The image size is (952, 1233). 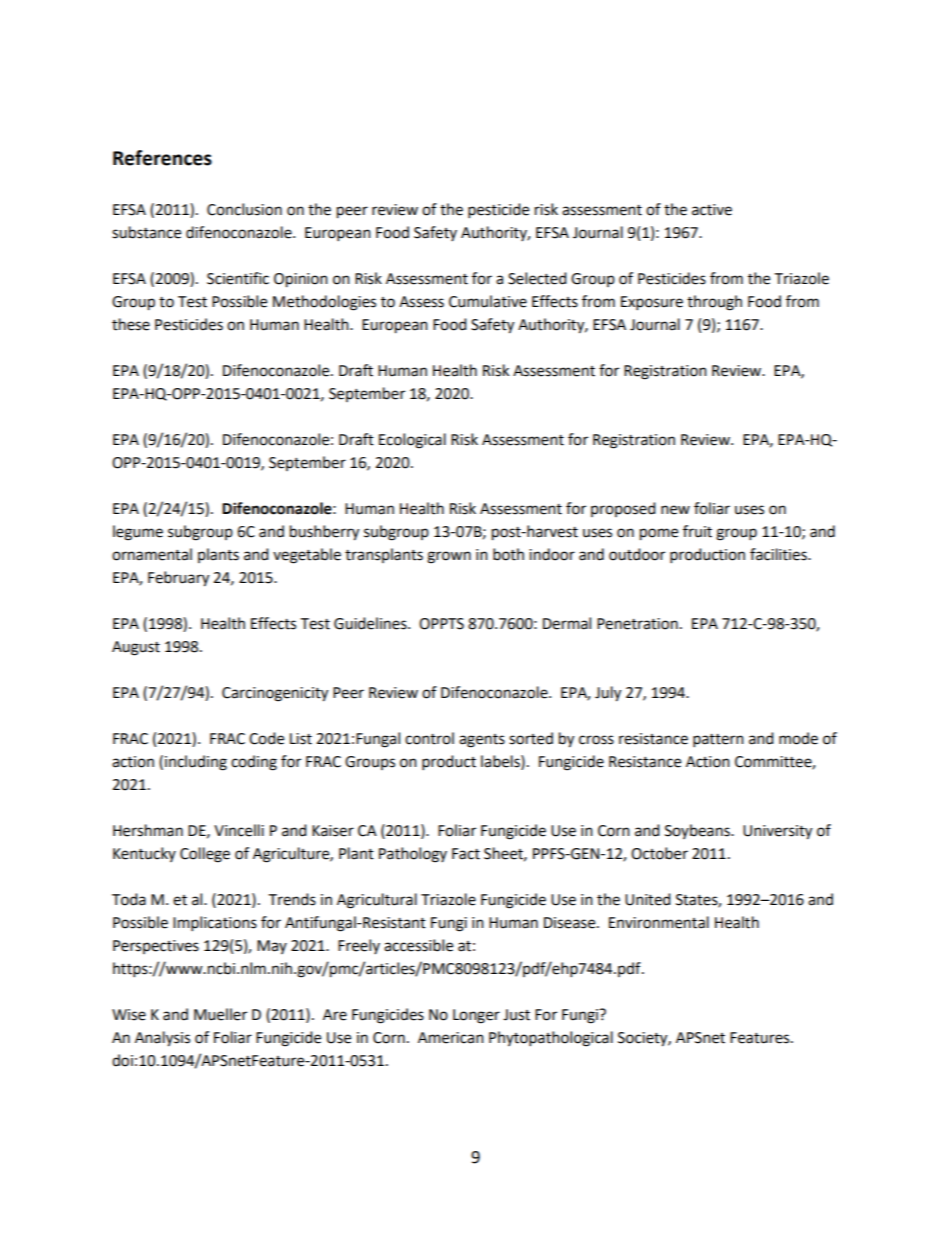 I want to click on Selected, so click(x=537, y=278).
